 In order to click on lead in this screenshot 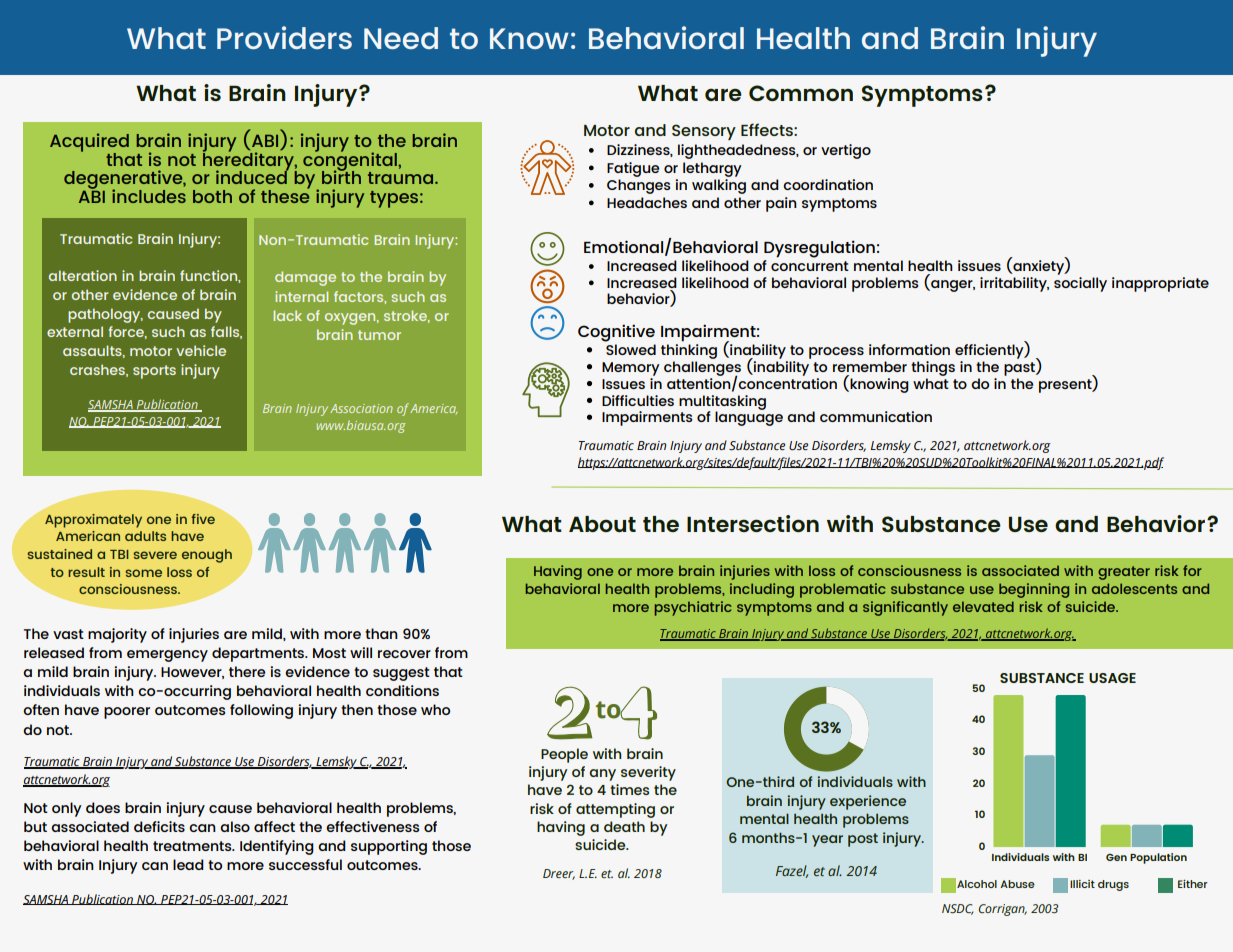, I will do `click(188, 864)`.
